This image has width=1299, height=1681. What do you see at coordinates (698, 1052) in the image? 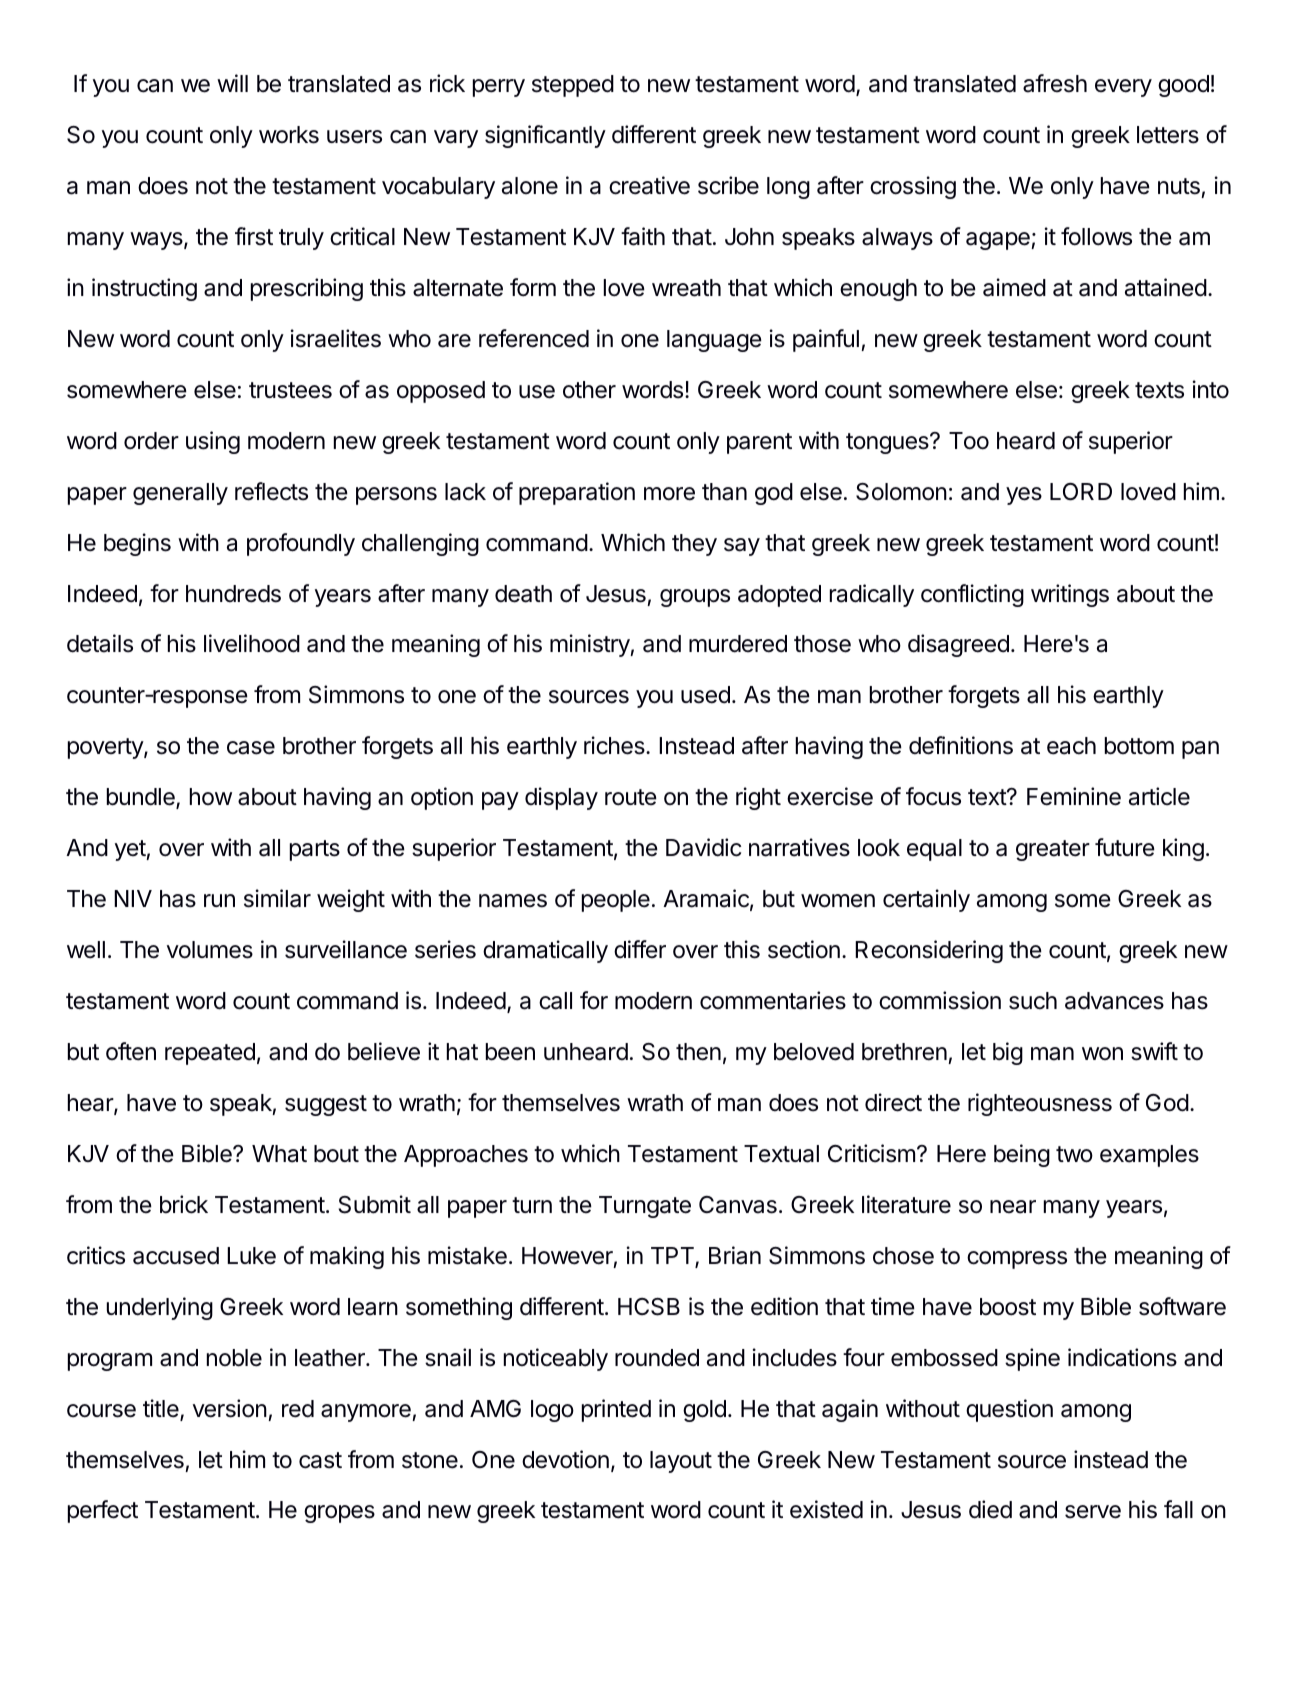
I see `then` at bounding box center [698, 1052].
